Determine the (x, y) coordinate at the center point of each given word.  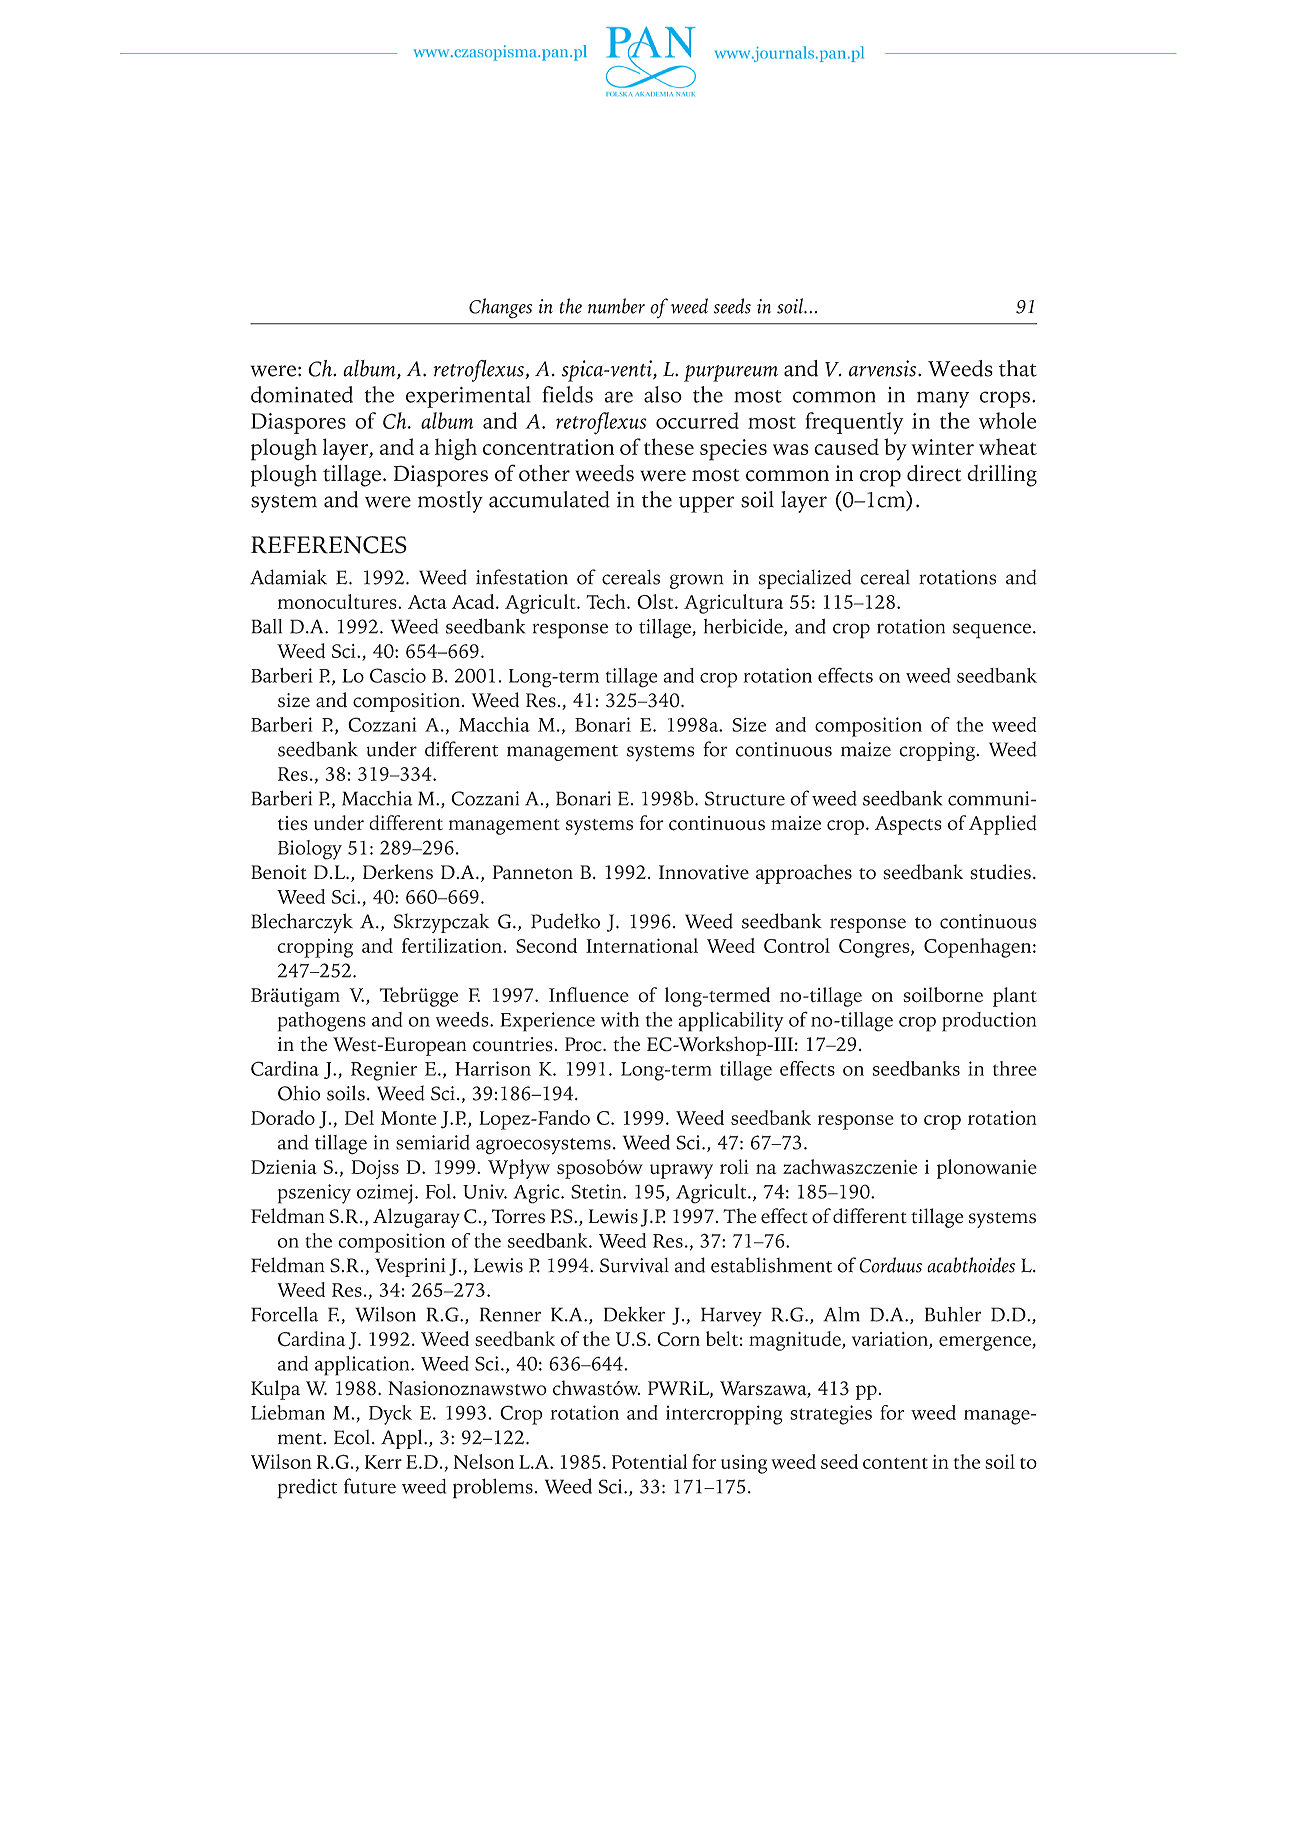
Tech (607, 601)
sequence (993, 631)
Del (359, 1117)
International (642, 945)
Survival (634, 1265)
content (895, 1463)
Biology (310, 850)
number (616, 306)
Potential (649, 1461)
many (943, 399)
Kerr (383, 1462)
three (1015, 1068)
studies (1000, 872)
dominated (302, 394)
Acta (427, 602)
